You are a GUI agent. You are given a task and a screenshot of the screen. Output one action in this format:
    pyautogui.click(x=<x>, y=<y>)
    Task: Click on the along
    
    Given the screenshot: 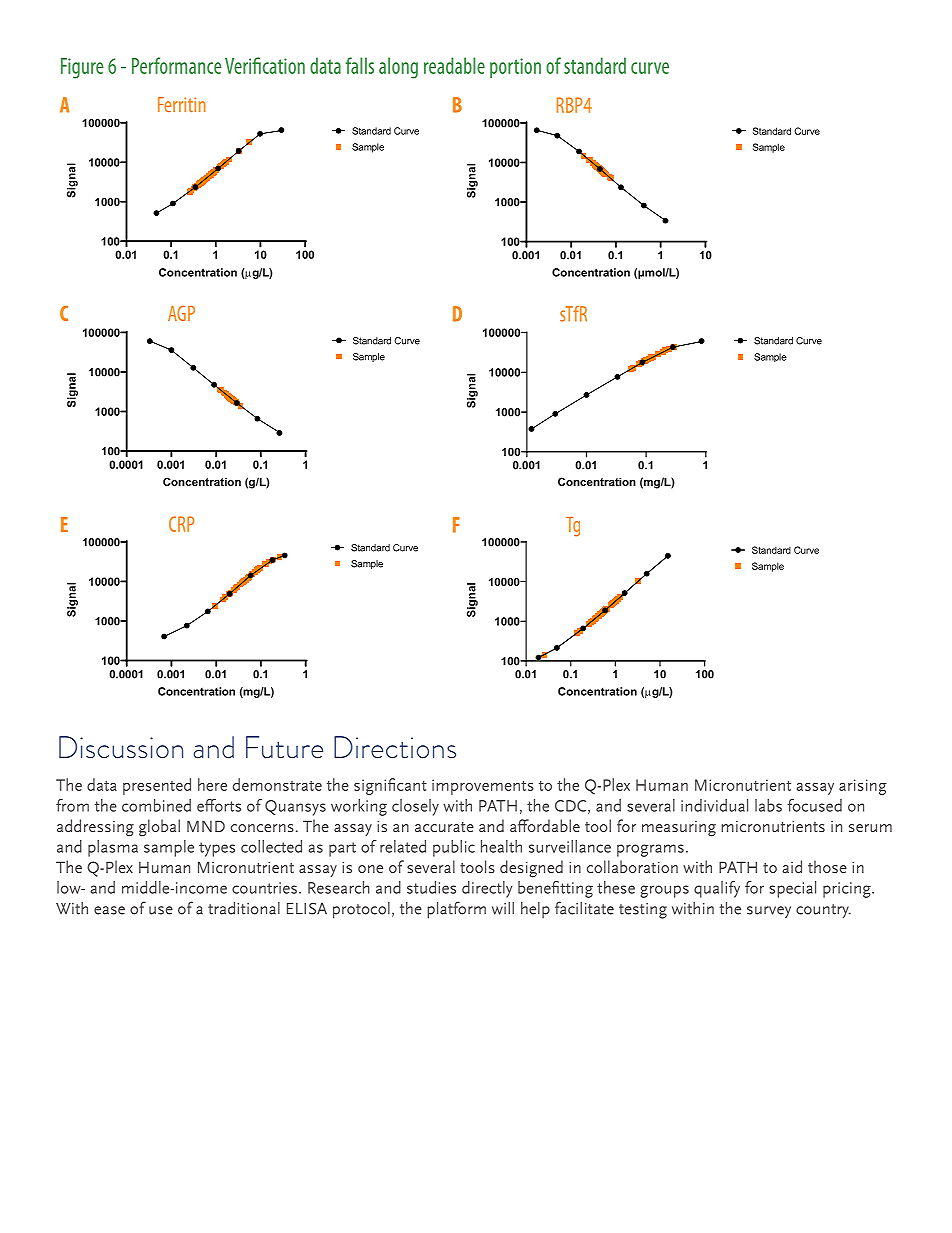 What is the action you would take?
    pyautogui.click(x=398, y=68)
